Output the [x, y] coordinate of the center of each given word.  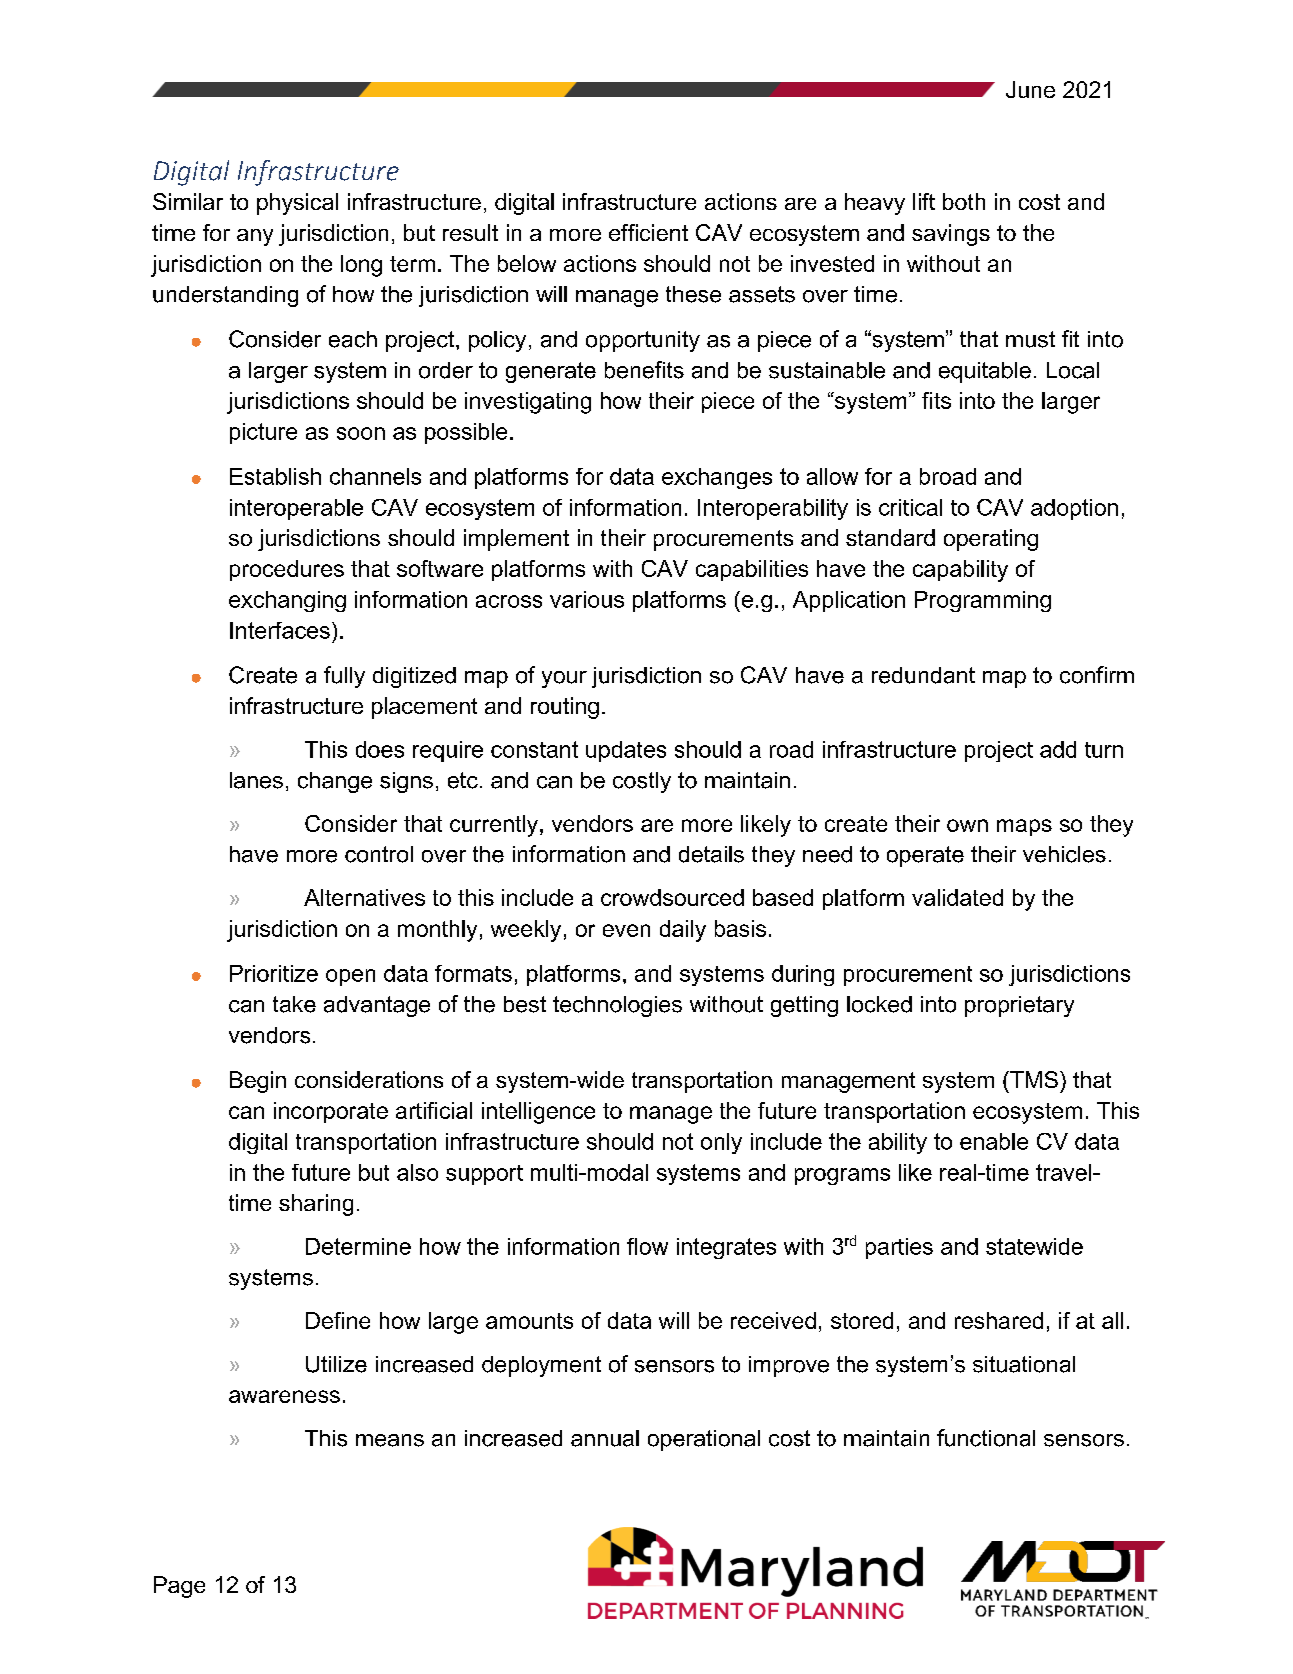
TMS [1033, 1079]
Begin [258, 1082]
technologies [617, 1006]
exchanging [287, 601]
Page [179, 1587]
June [1030, 89]
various [587, 599]
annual [605, 1438]
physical [297, 204]
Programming [983, 601]
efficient [648, 232]
